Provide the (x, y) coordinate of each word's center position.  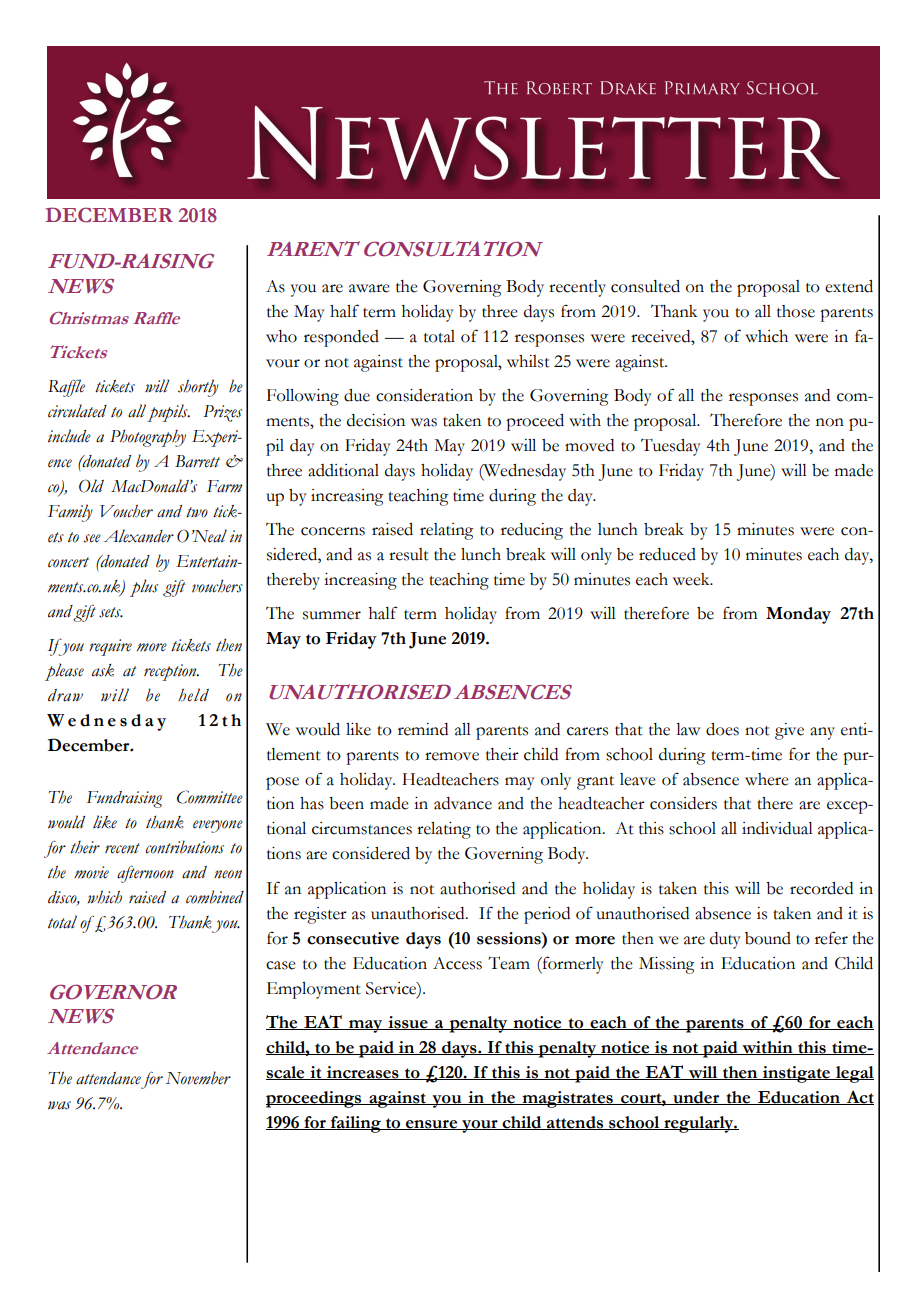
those (796, 311)
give (789, 731)
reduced (667, 554)
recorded (821, 888)
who (281, 336)
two (197, 512)
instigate (797, 1074)
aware (369, 288)
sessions (510, 938)
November (198, 1078)
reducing (532, 531)
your (480, 1126)
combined (215, 897)
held (193, 695)
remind (423, 729)
